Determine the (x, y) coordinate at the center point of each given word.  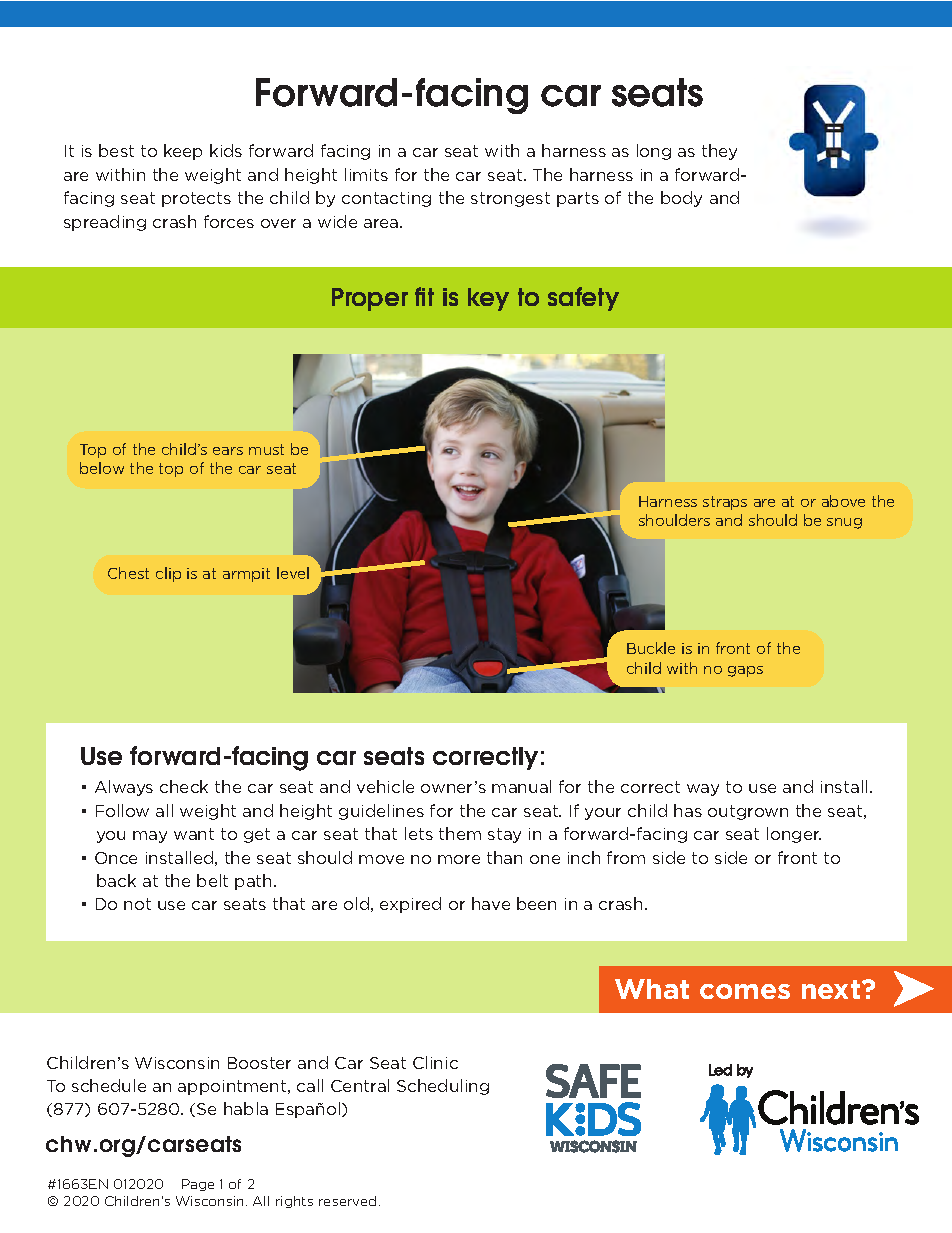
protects (196, 199)
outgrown (748, 812)
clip (168, 574)
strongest (510, 199)
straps (725, 503)
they (719, 152)
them (460, 833)
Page (198, 1185)
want (194, 834)
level (293, 573)
